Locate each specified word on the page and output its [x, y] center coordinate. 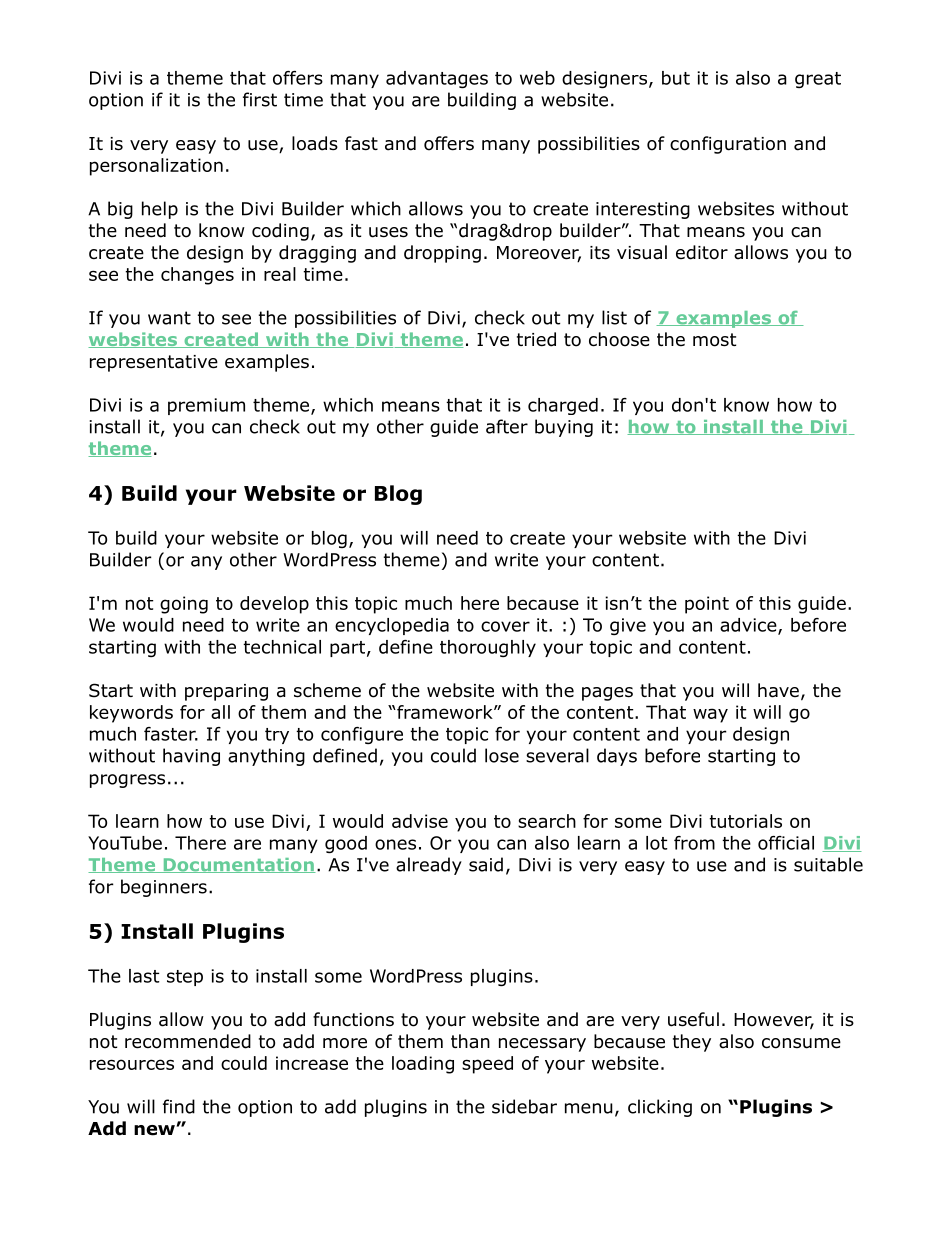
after [507, 426]
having [191, 757]
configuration [728, 145]
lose [502, 755]
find [179, 1106]
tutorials [745, 821]
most [714, 340]
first [260, 99]
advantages [437, 79]
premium [206, 406]
